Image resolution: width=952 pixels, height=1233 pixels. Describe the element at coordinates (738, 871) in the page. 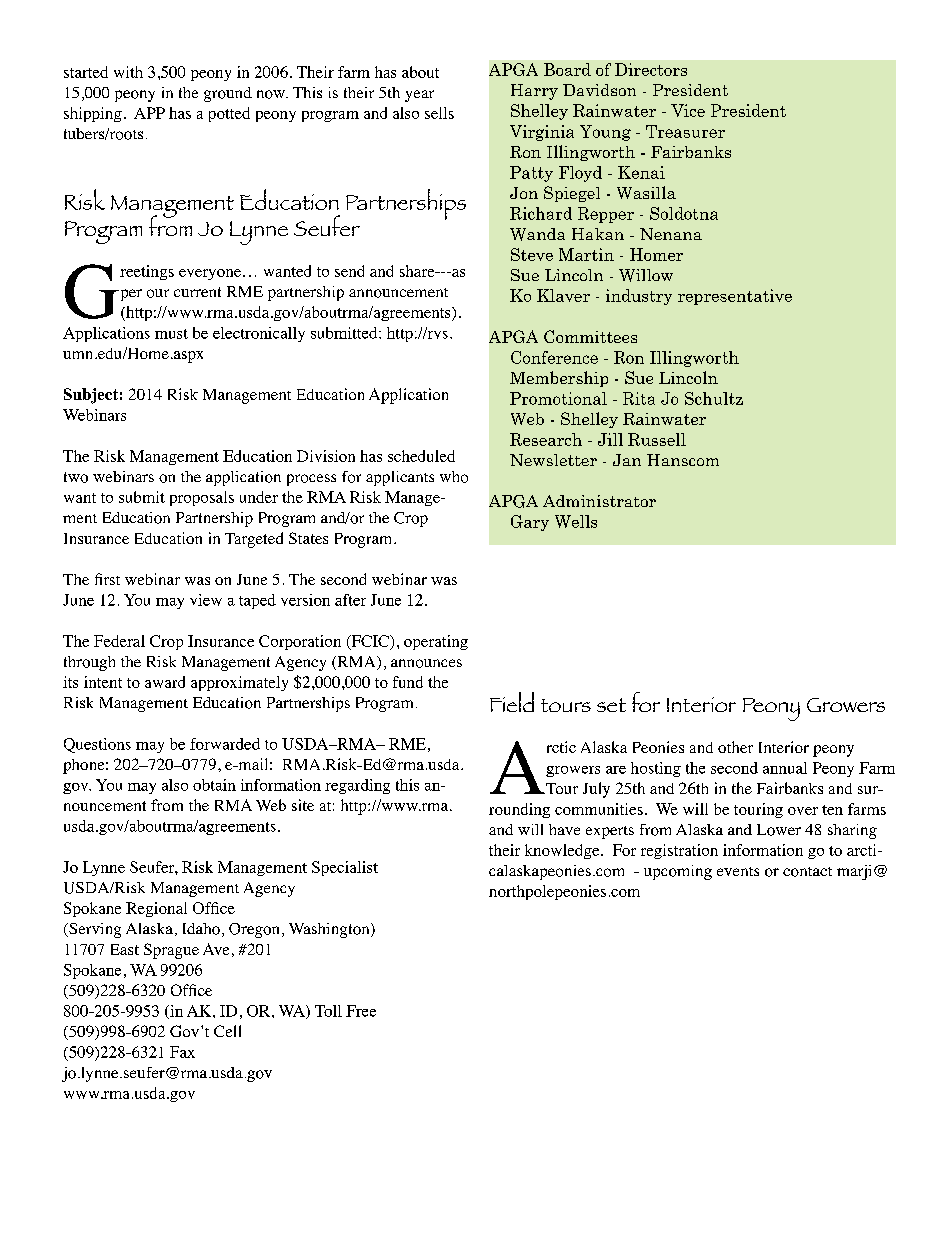

I see `events` at that location.
